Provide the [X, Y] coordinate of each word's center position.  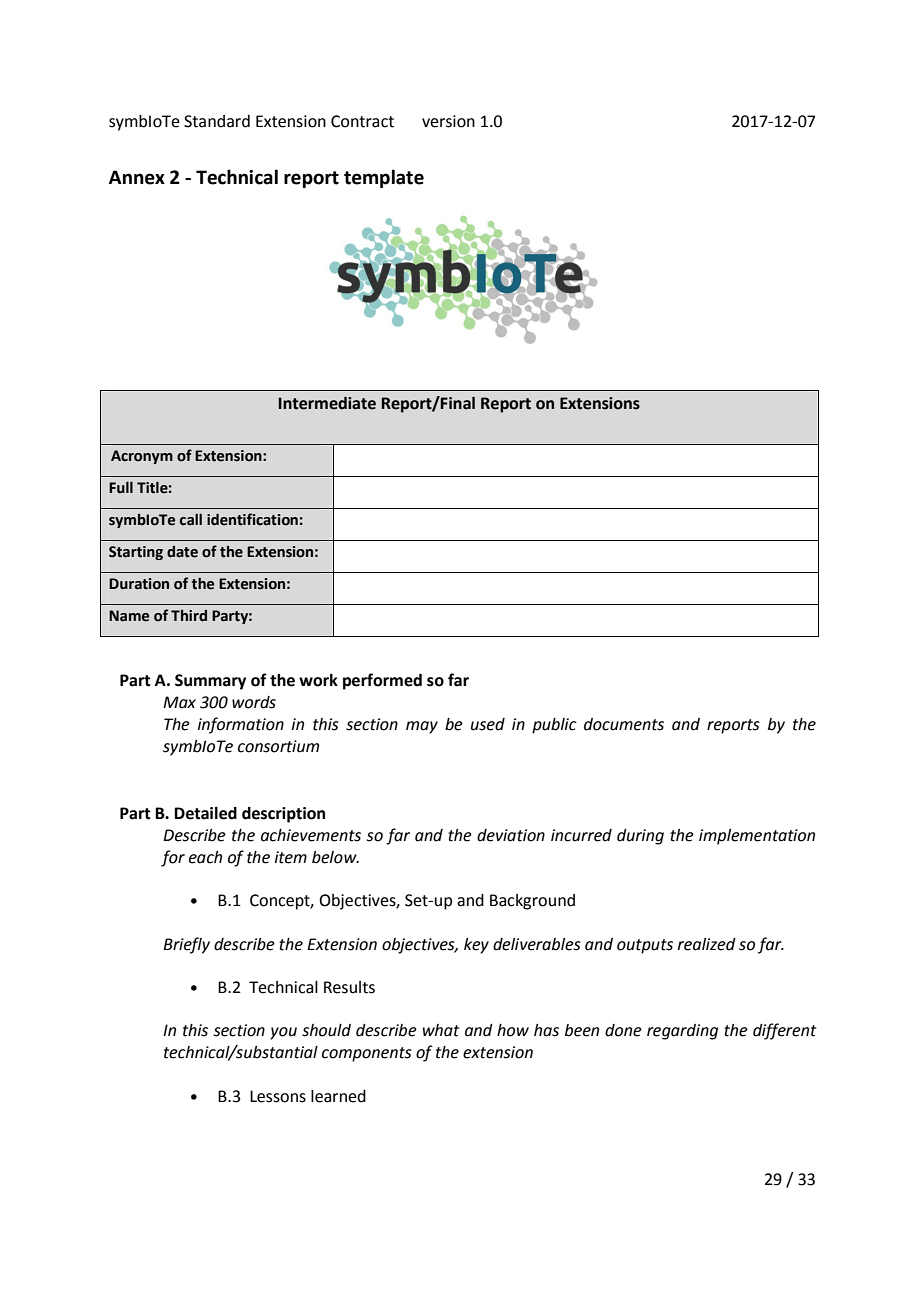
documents [624, 724]
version [448, 121]
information [241, 725]
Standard [217, 121]
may [422, 727]
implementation [757, 837]
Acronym [142, 457]
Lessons [278, 1096]
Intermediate [327, 403]
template [384, 178]
